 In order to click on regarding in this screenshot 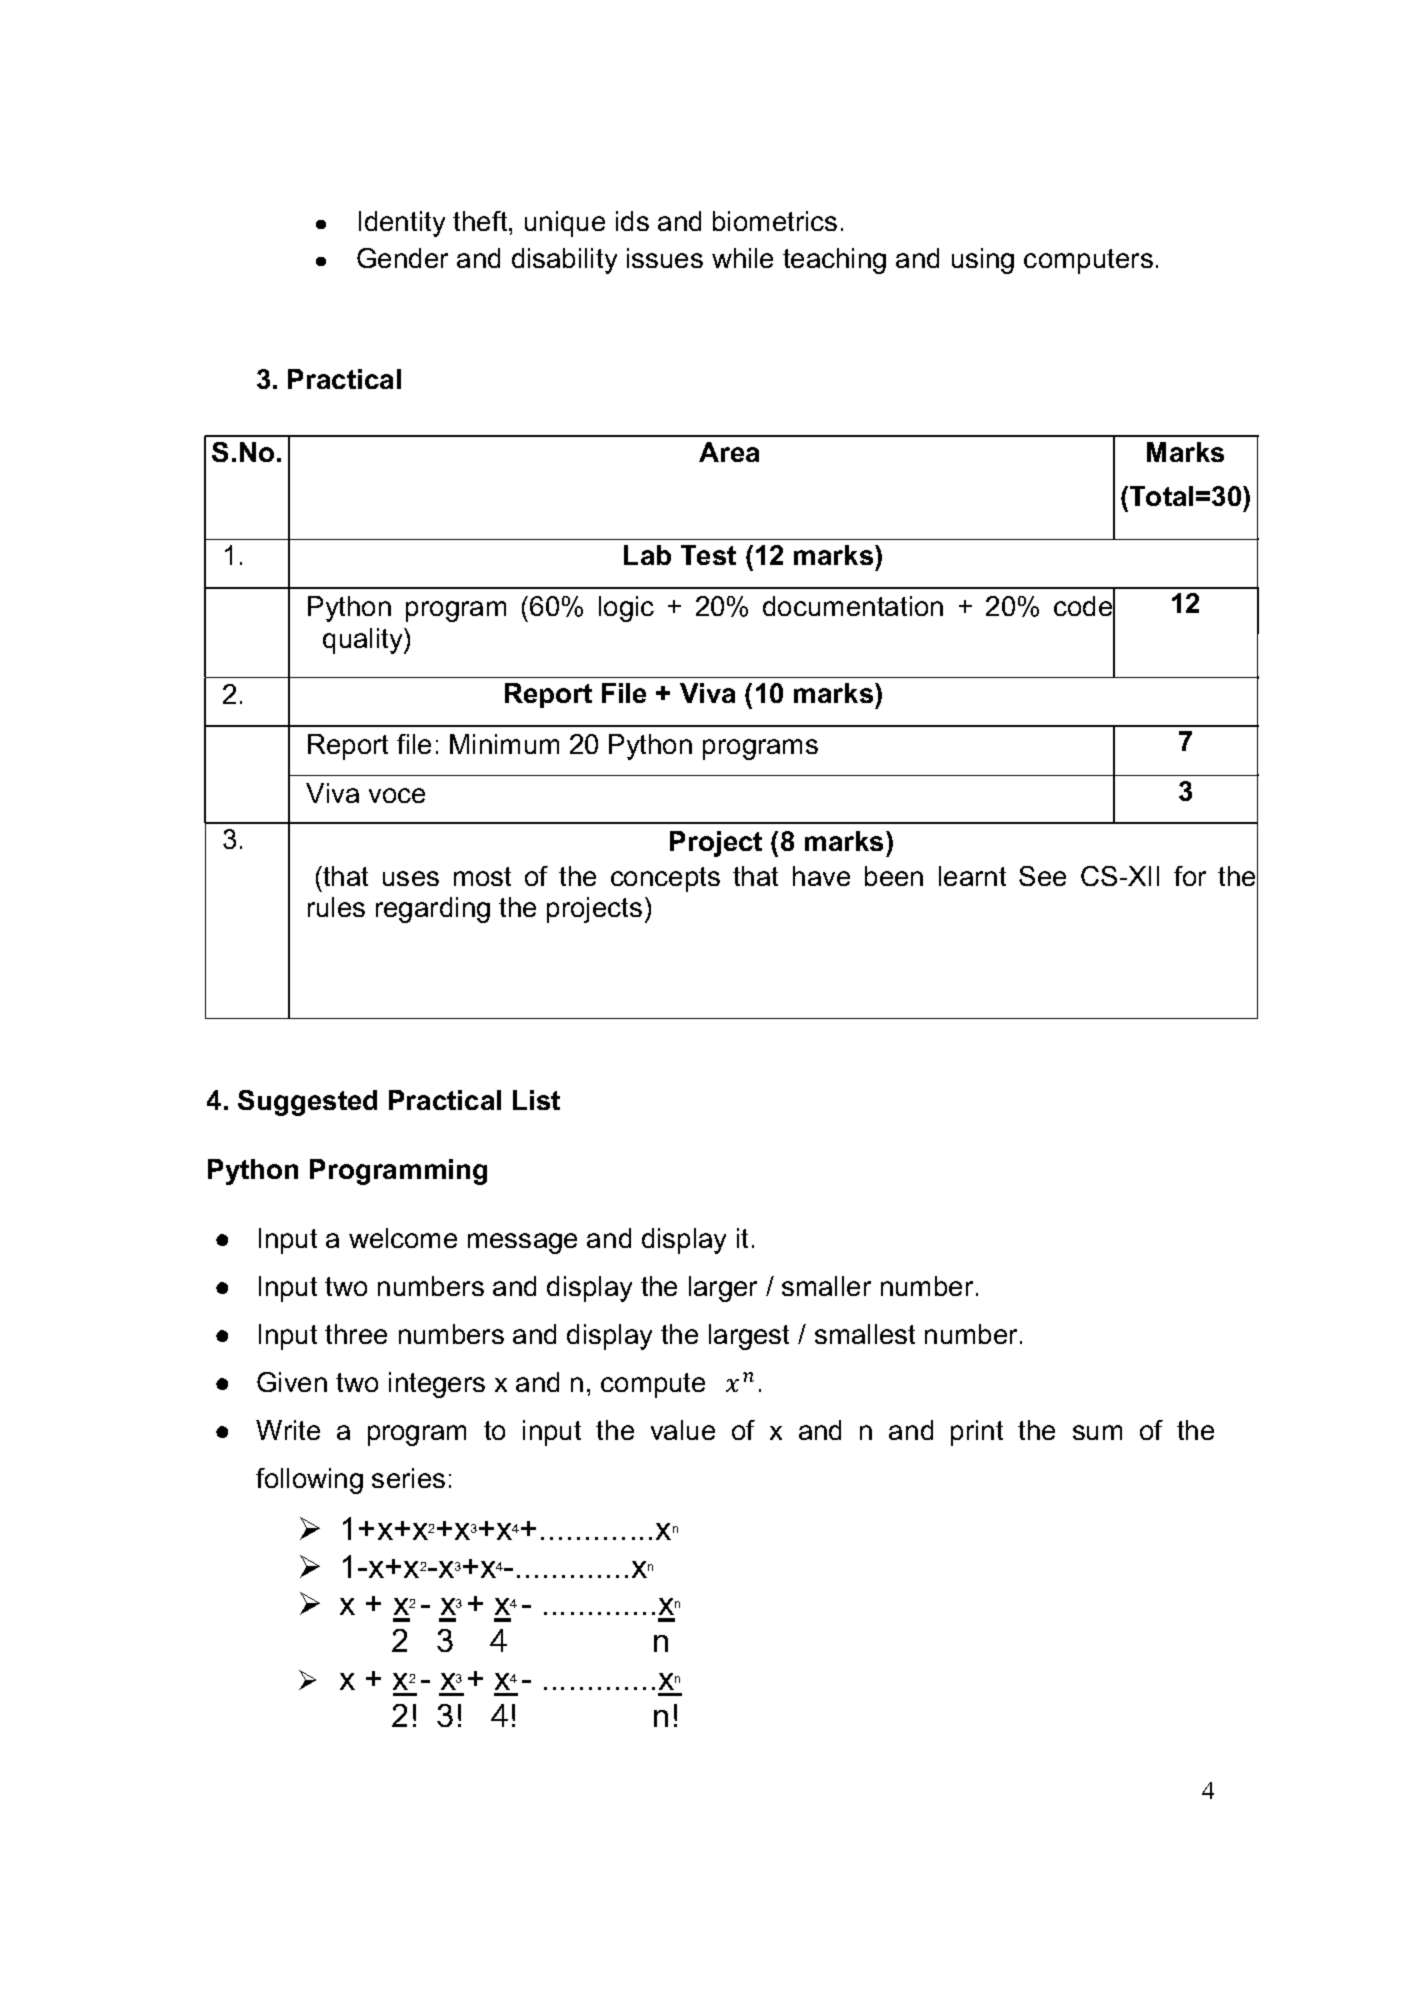, I will do `click(433, 910)`.
